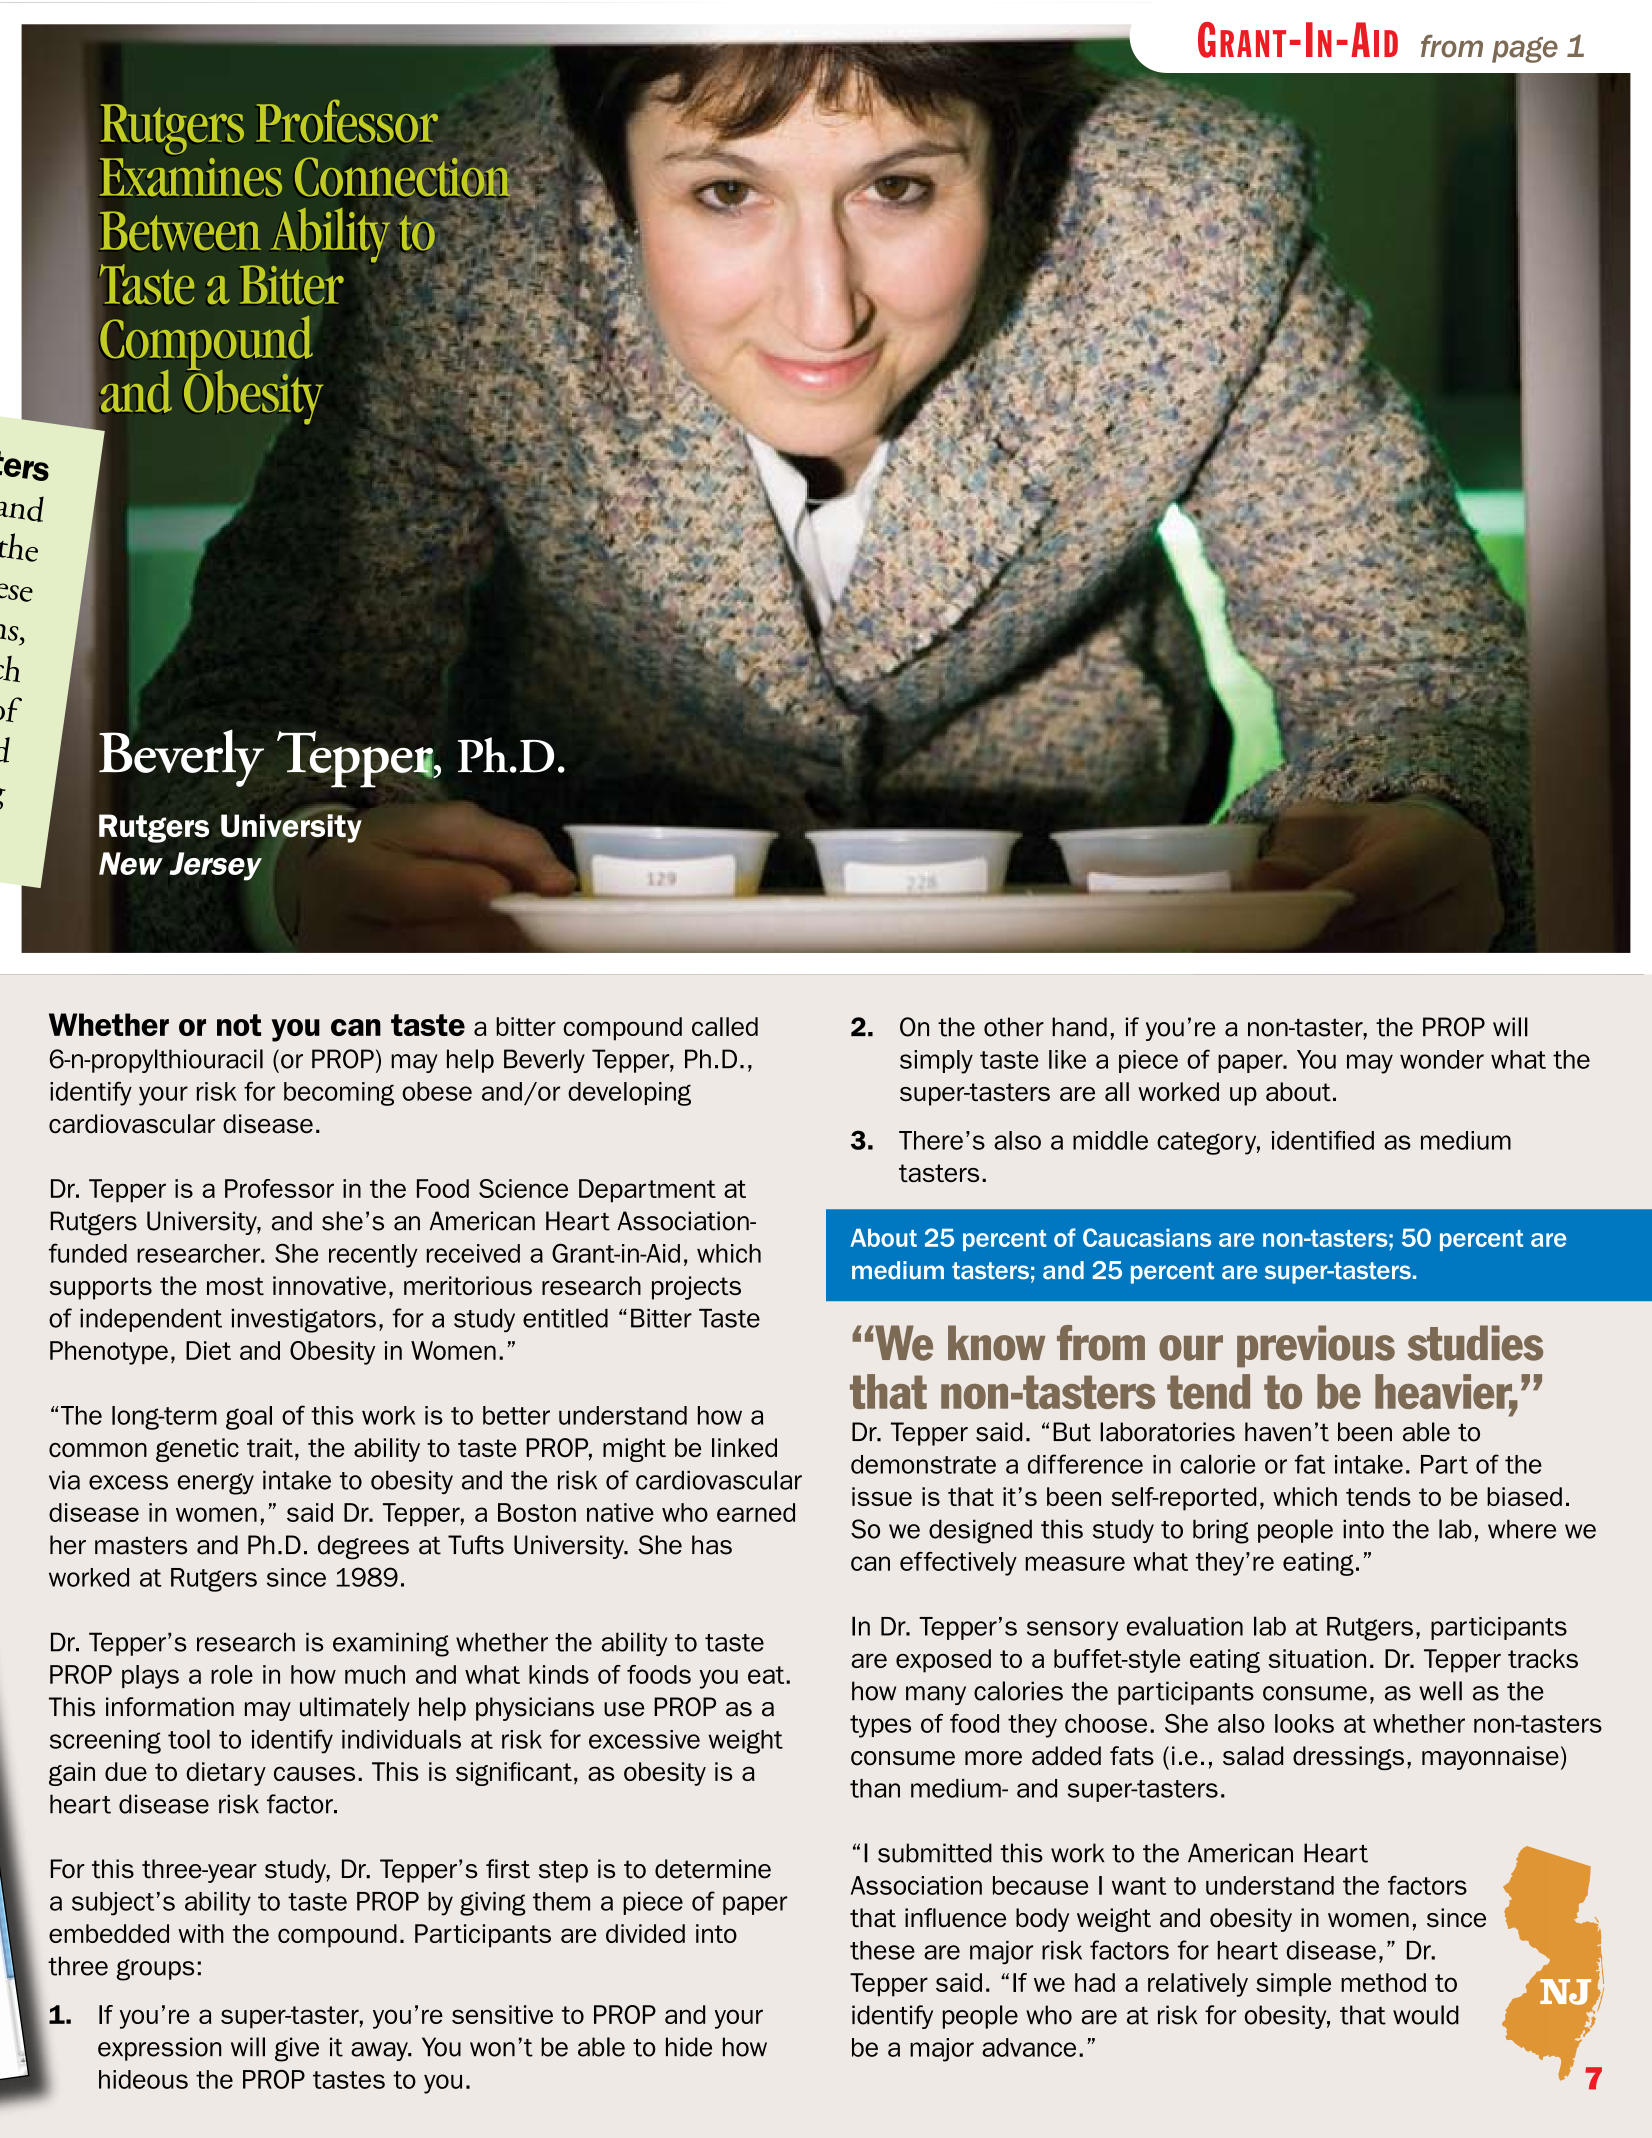 This document has height=2138, width=1652. What do you see at coordinates (215, 866) in the document?
I see `Jersey` at bounding box center [215, 866].
